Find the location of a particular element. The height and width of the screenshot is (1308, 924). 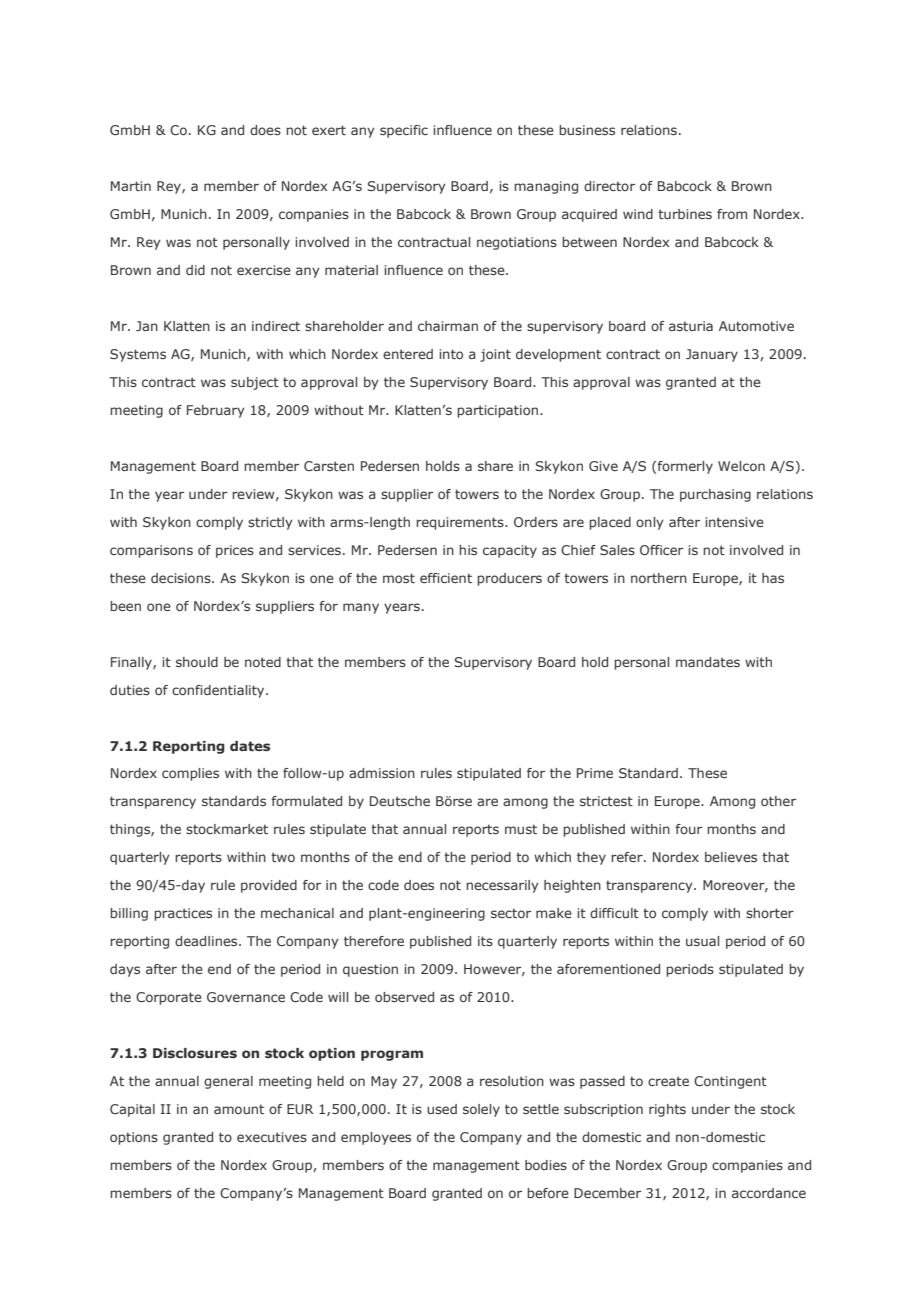

efficient is located at coordinates (446, 578).
